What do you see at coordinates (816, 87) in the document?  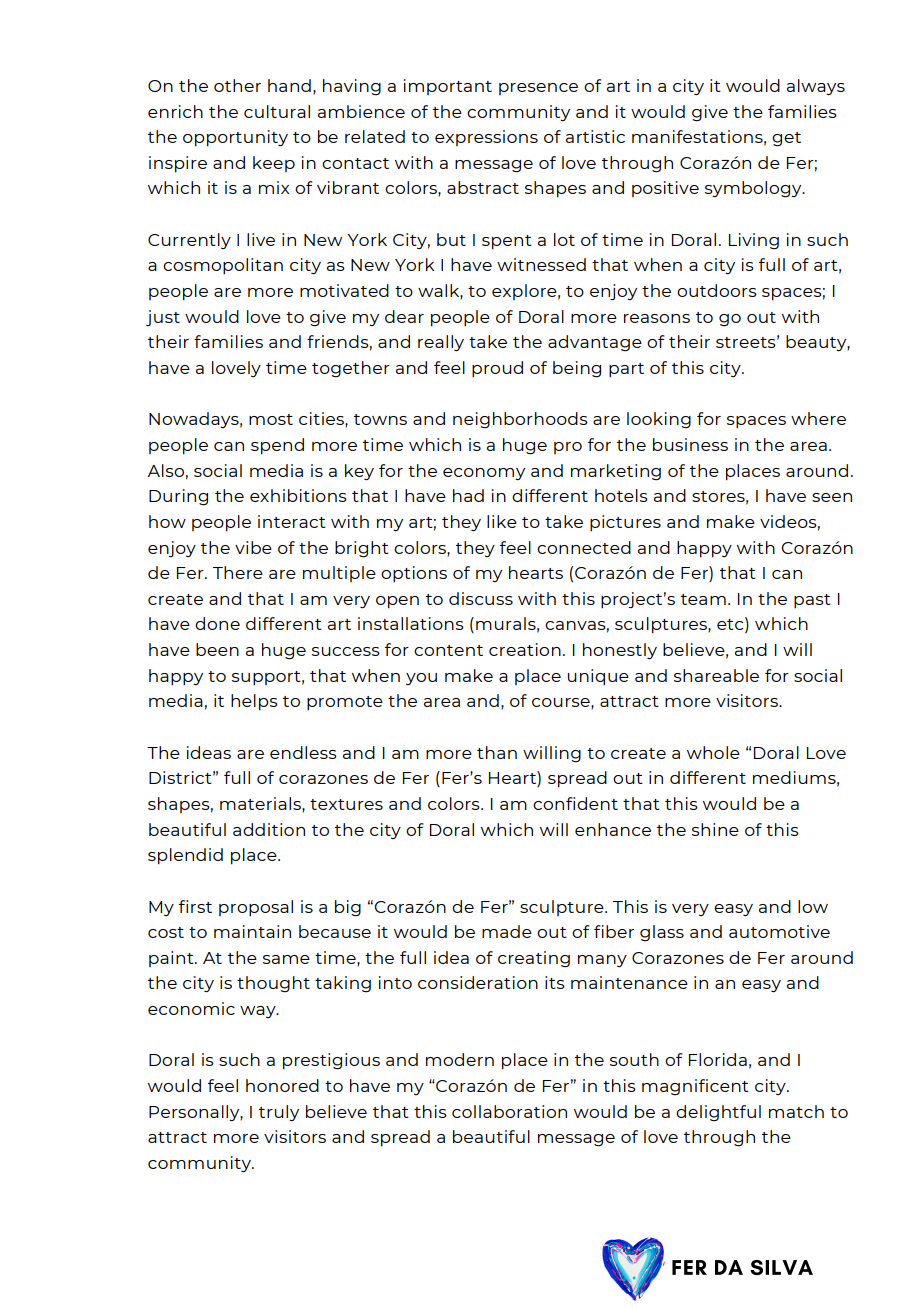 I see `always` at bounding box center [816, 87].
